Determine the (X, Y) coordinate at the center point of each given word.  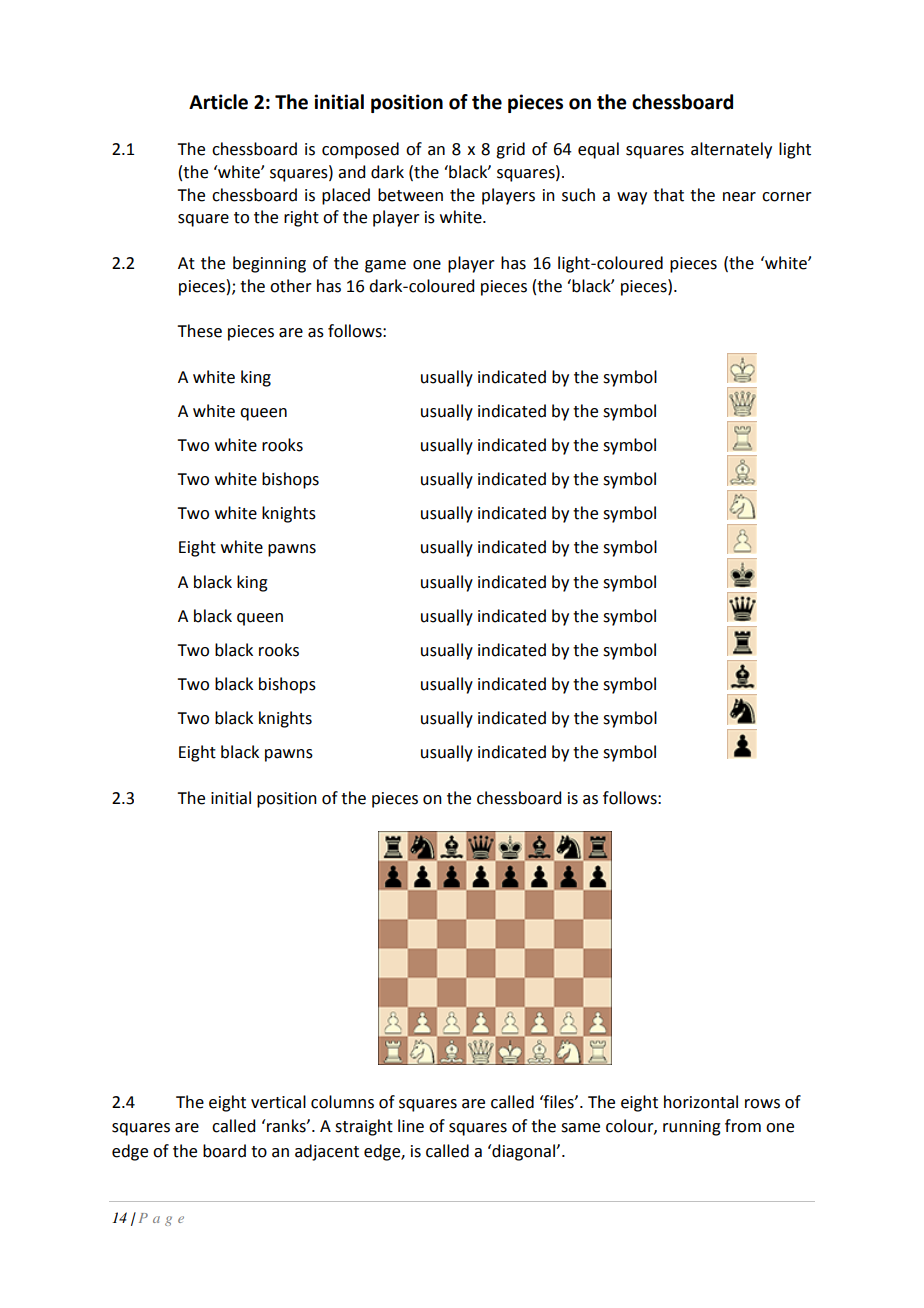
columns (342, 1102)
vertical (278, 1102)
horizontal (701, 1102)
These (199, 331)
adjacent (327, 1152)
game (385, 266)
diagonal (523, 1152)
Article (218, 102)
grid (510, 150)
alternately (731, 150)
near (739, 197)
